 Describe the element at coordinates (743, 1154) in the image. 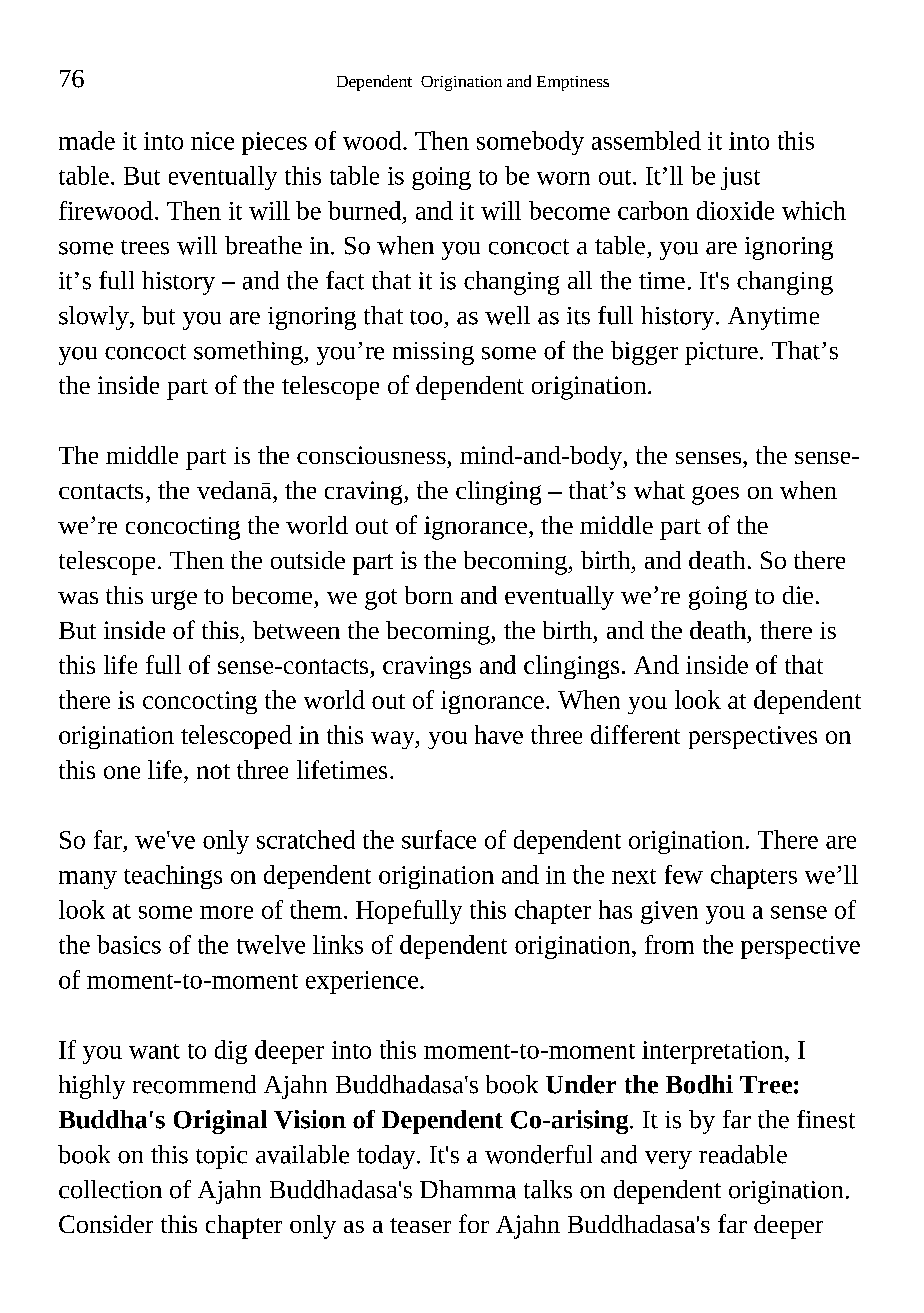

I see `readable` at that location.
